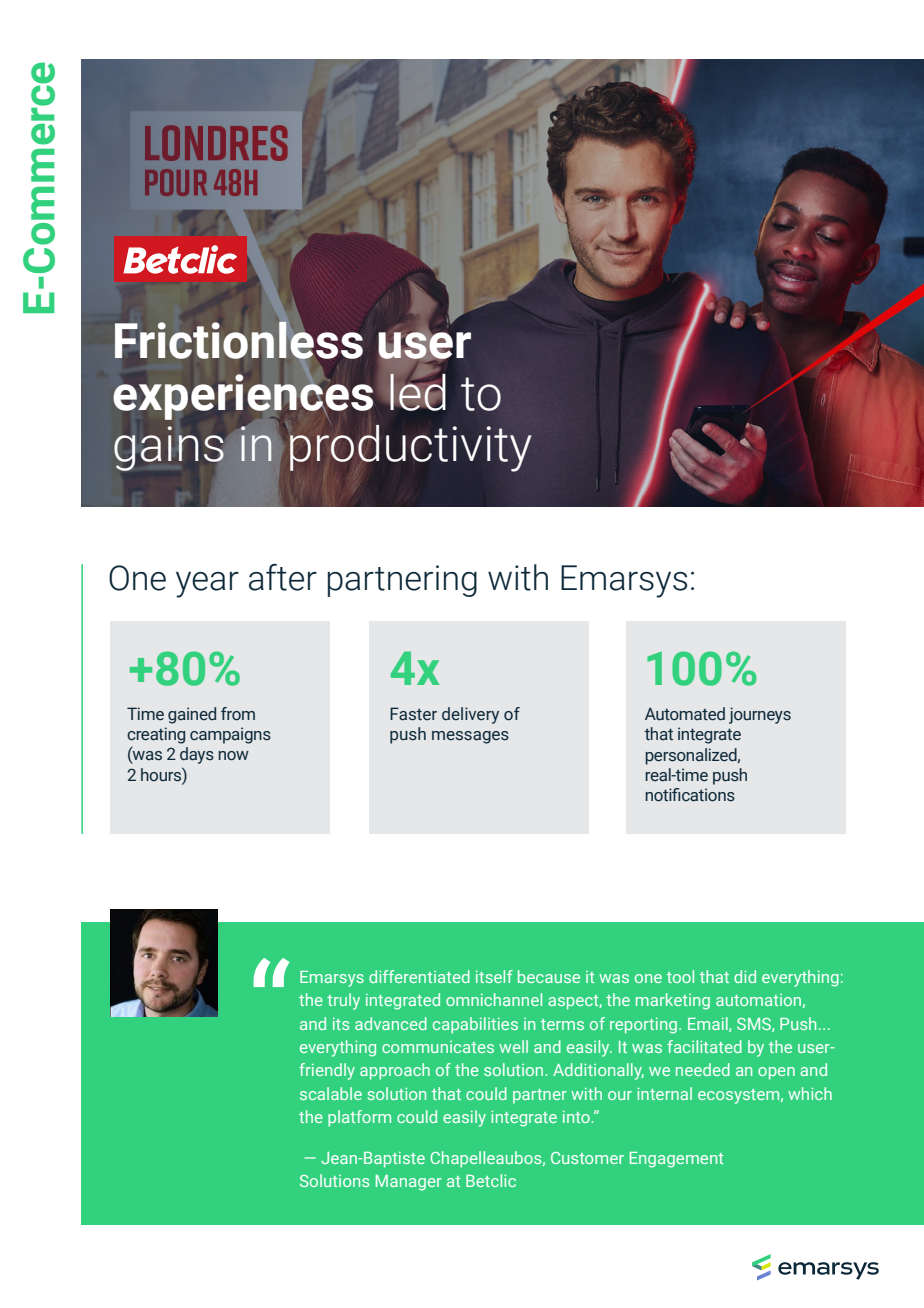 The height and width of the screenshot is (1308, 924). I want to click on experiences, so click(243, 395).
